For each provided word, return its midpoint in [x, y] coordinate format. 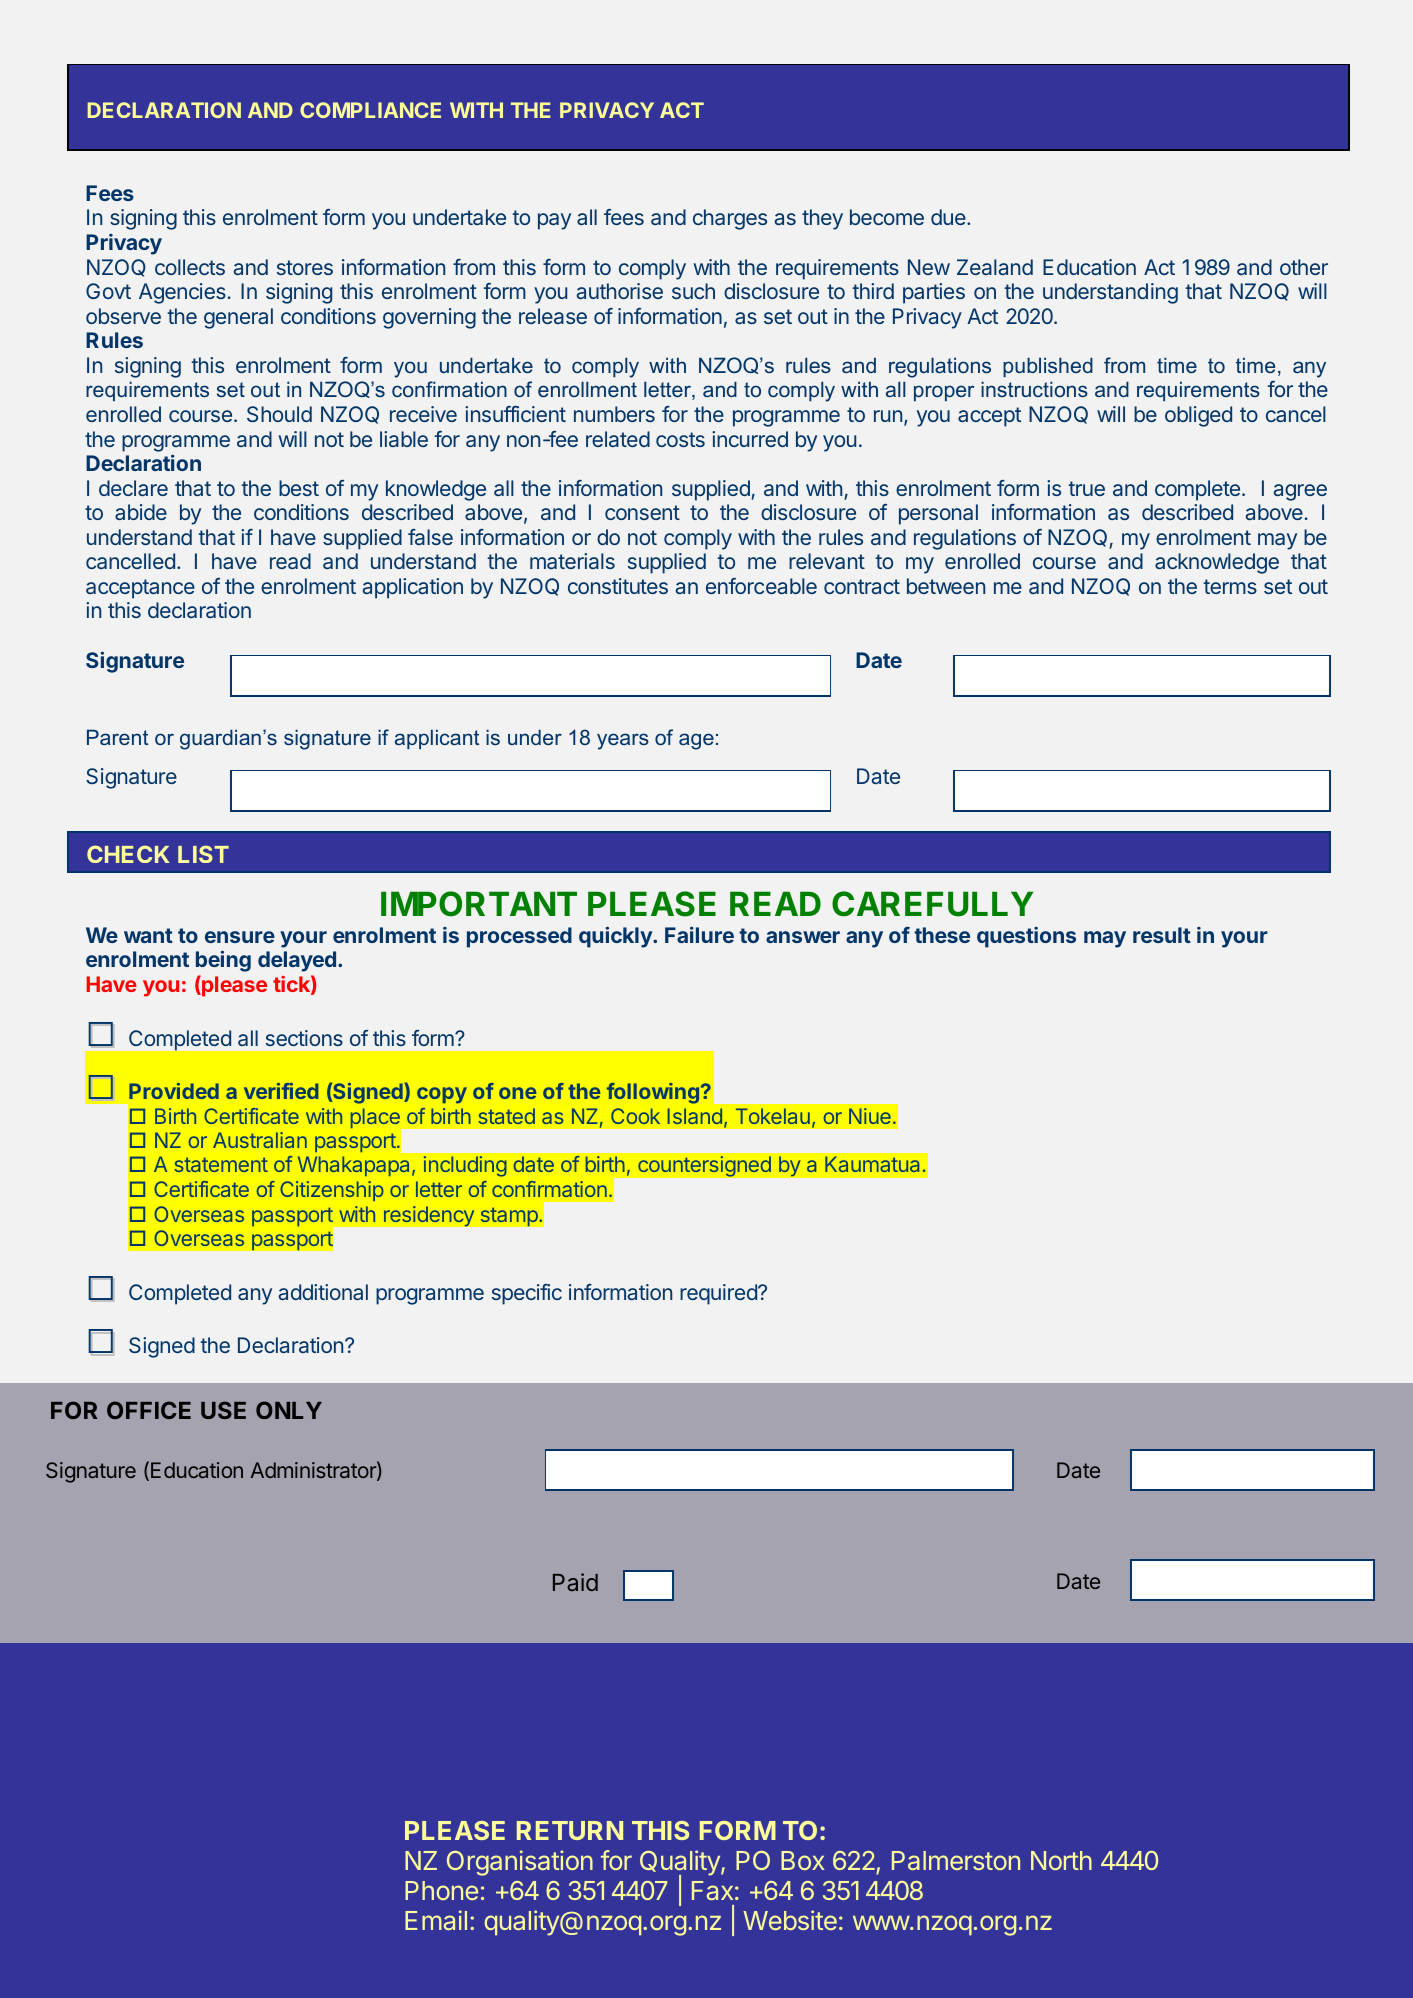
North [1061, 1860]
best [299, 488]
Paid [575, 1582]
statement [221, 1164]
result [1162, 935]
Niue [870, 1116]
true [1086, 488]
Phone [441, 1890]
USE [223, 1410]
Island [695, 1116]
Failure [699, 934]
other [1304, 267]
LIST [203, 854]
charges [730, 219]
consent [642, 512]
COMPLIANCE [370, 110]
